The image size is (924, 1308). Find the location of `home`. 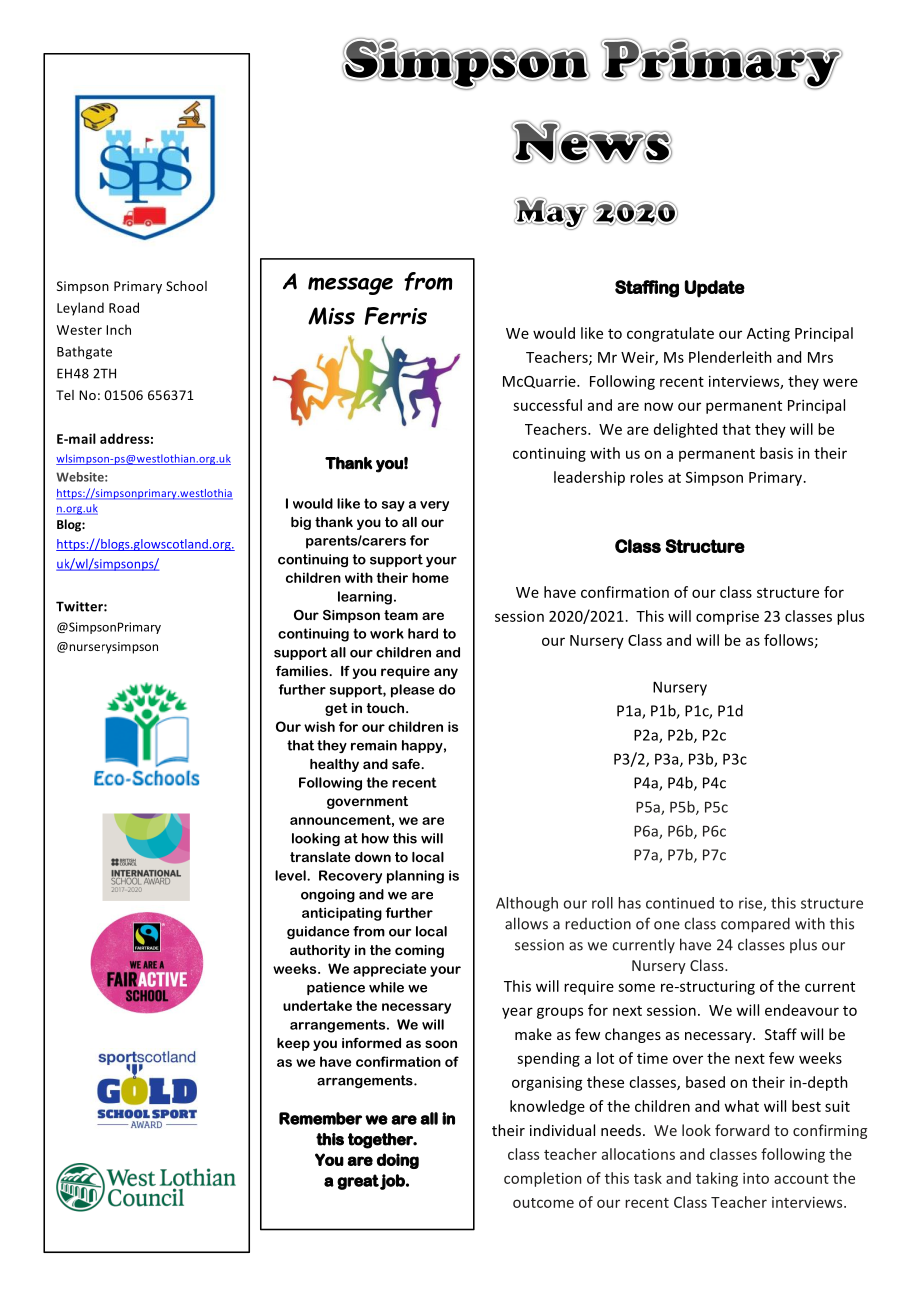

home is located at coordinates (430, 577).
